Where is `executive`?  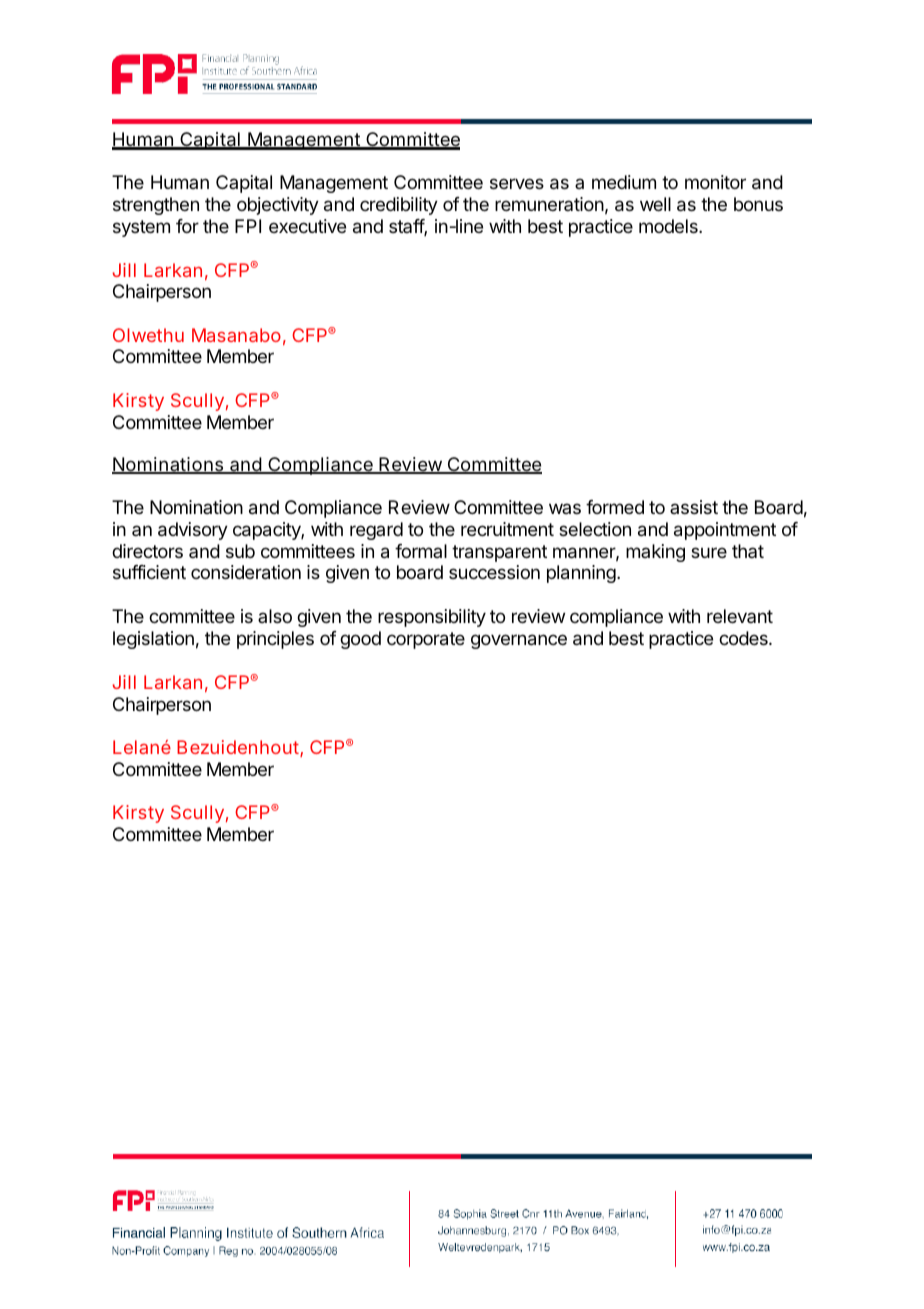
executive is located at coordinates (307, 226).
